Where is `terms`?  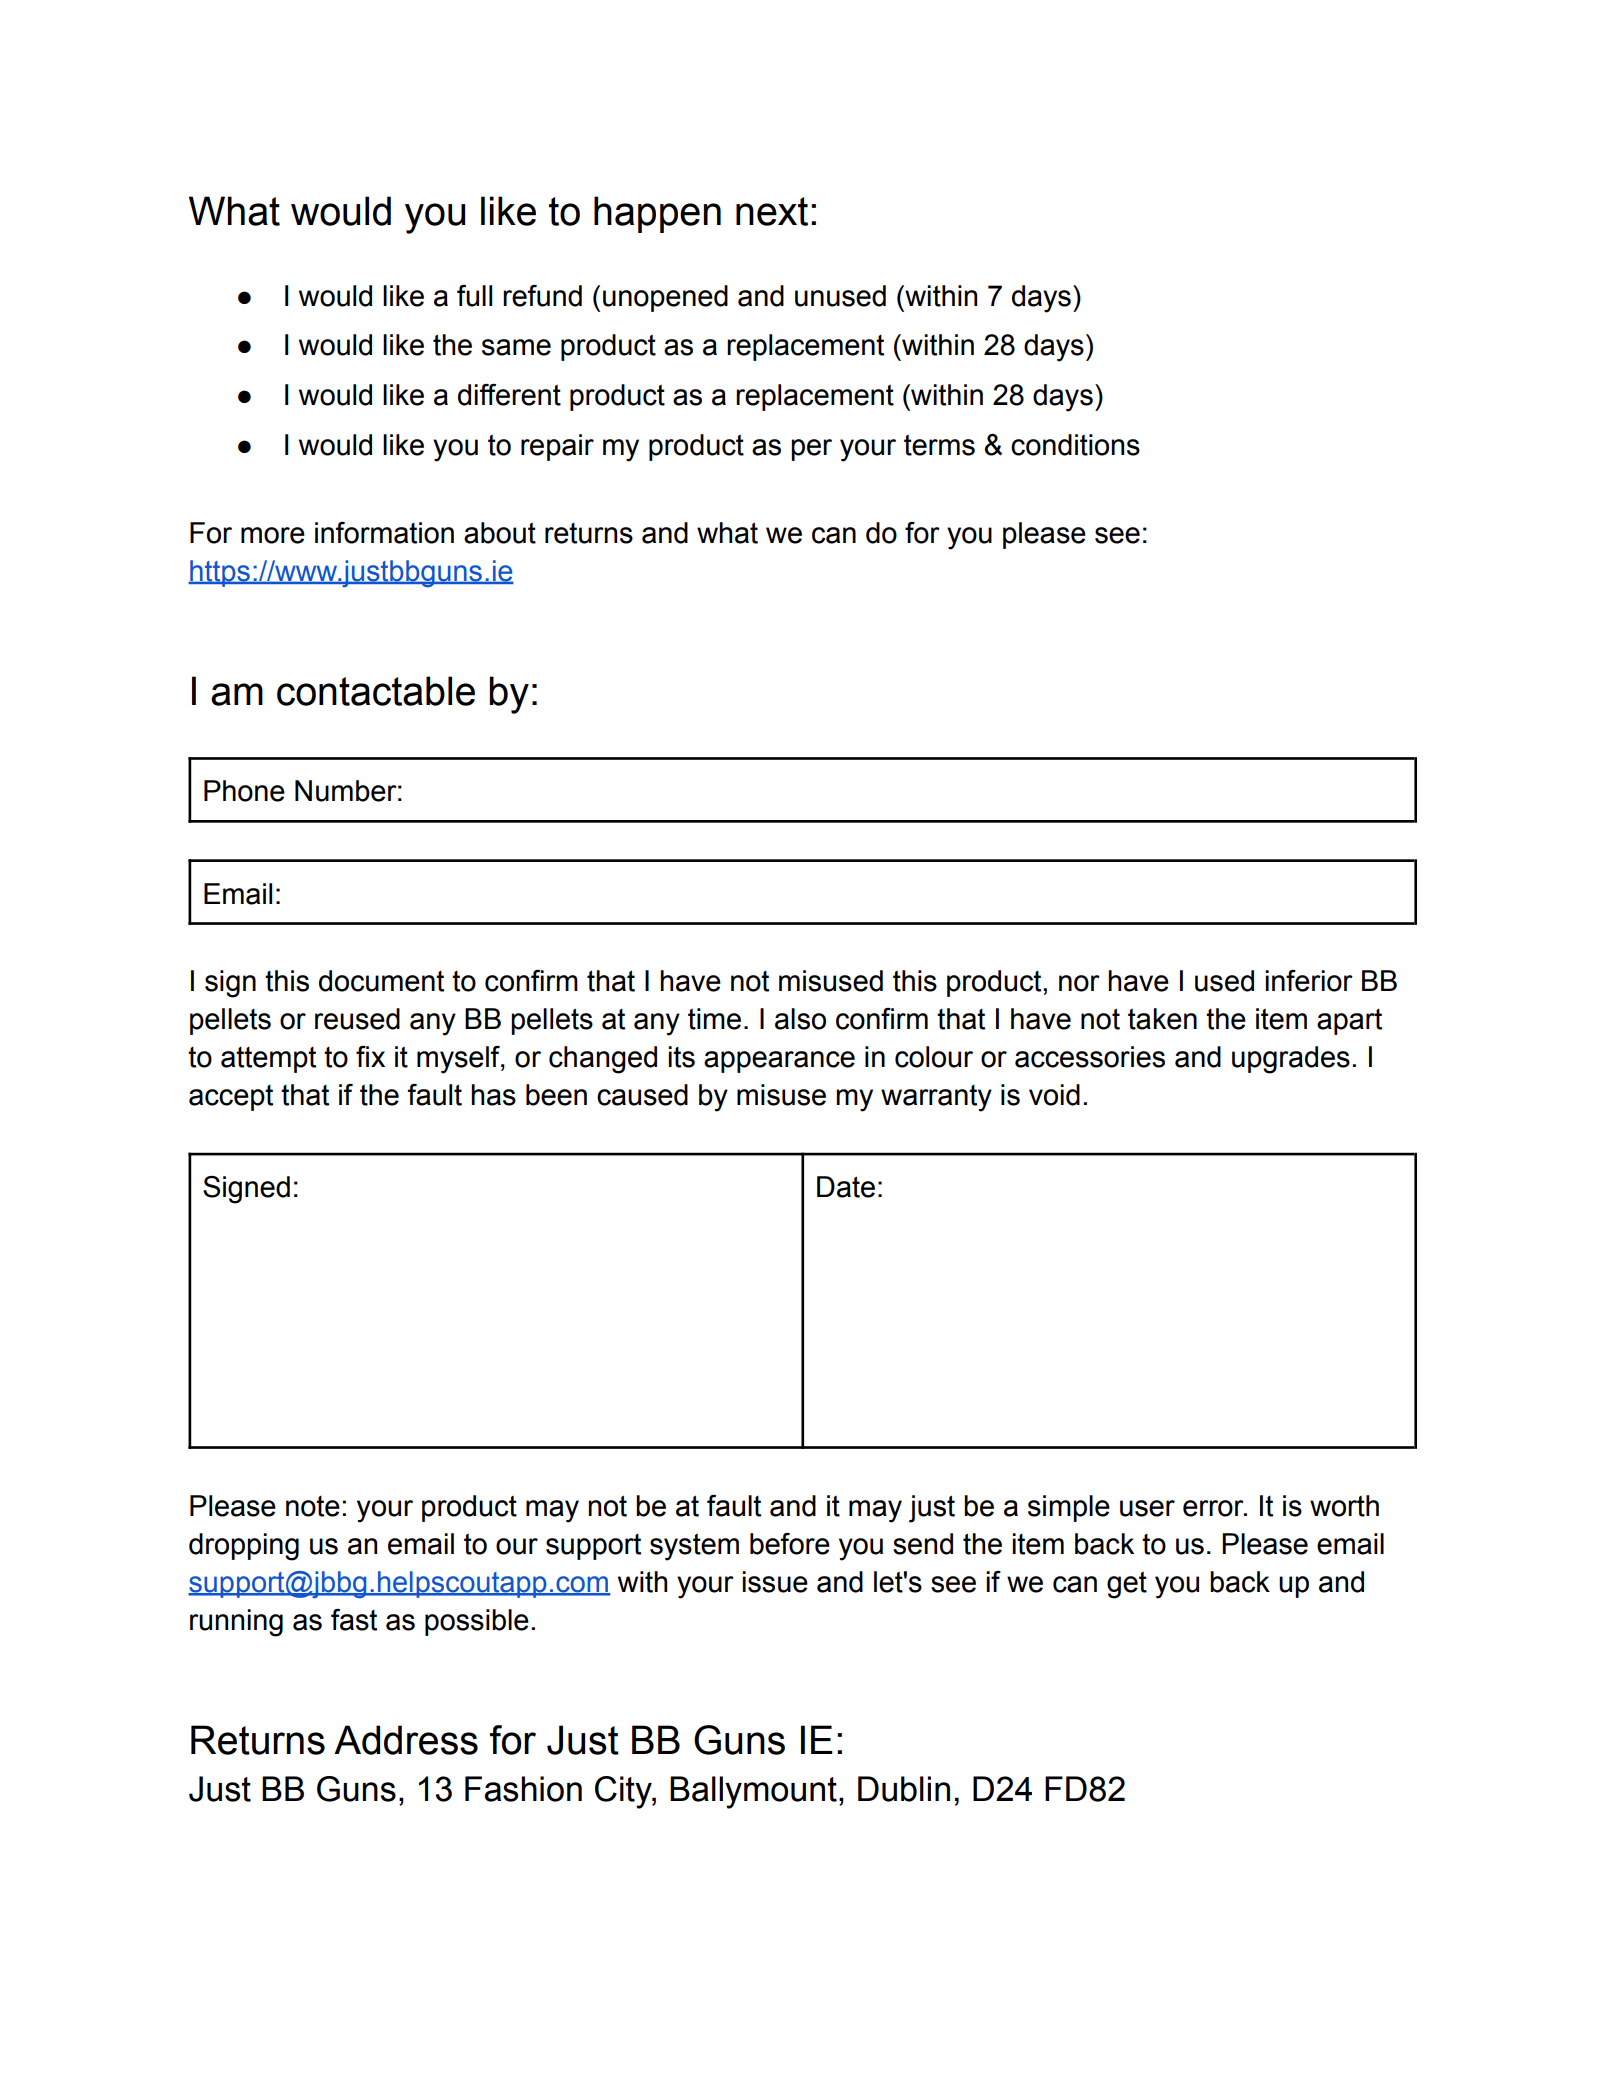 terms is located at coordinates (939, 445).
